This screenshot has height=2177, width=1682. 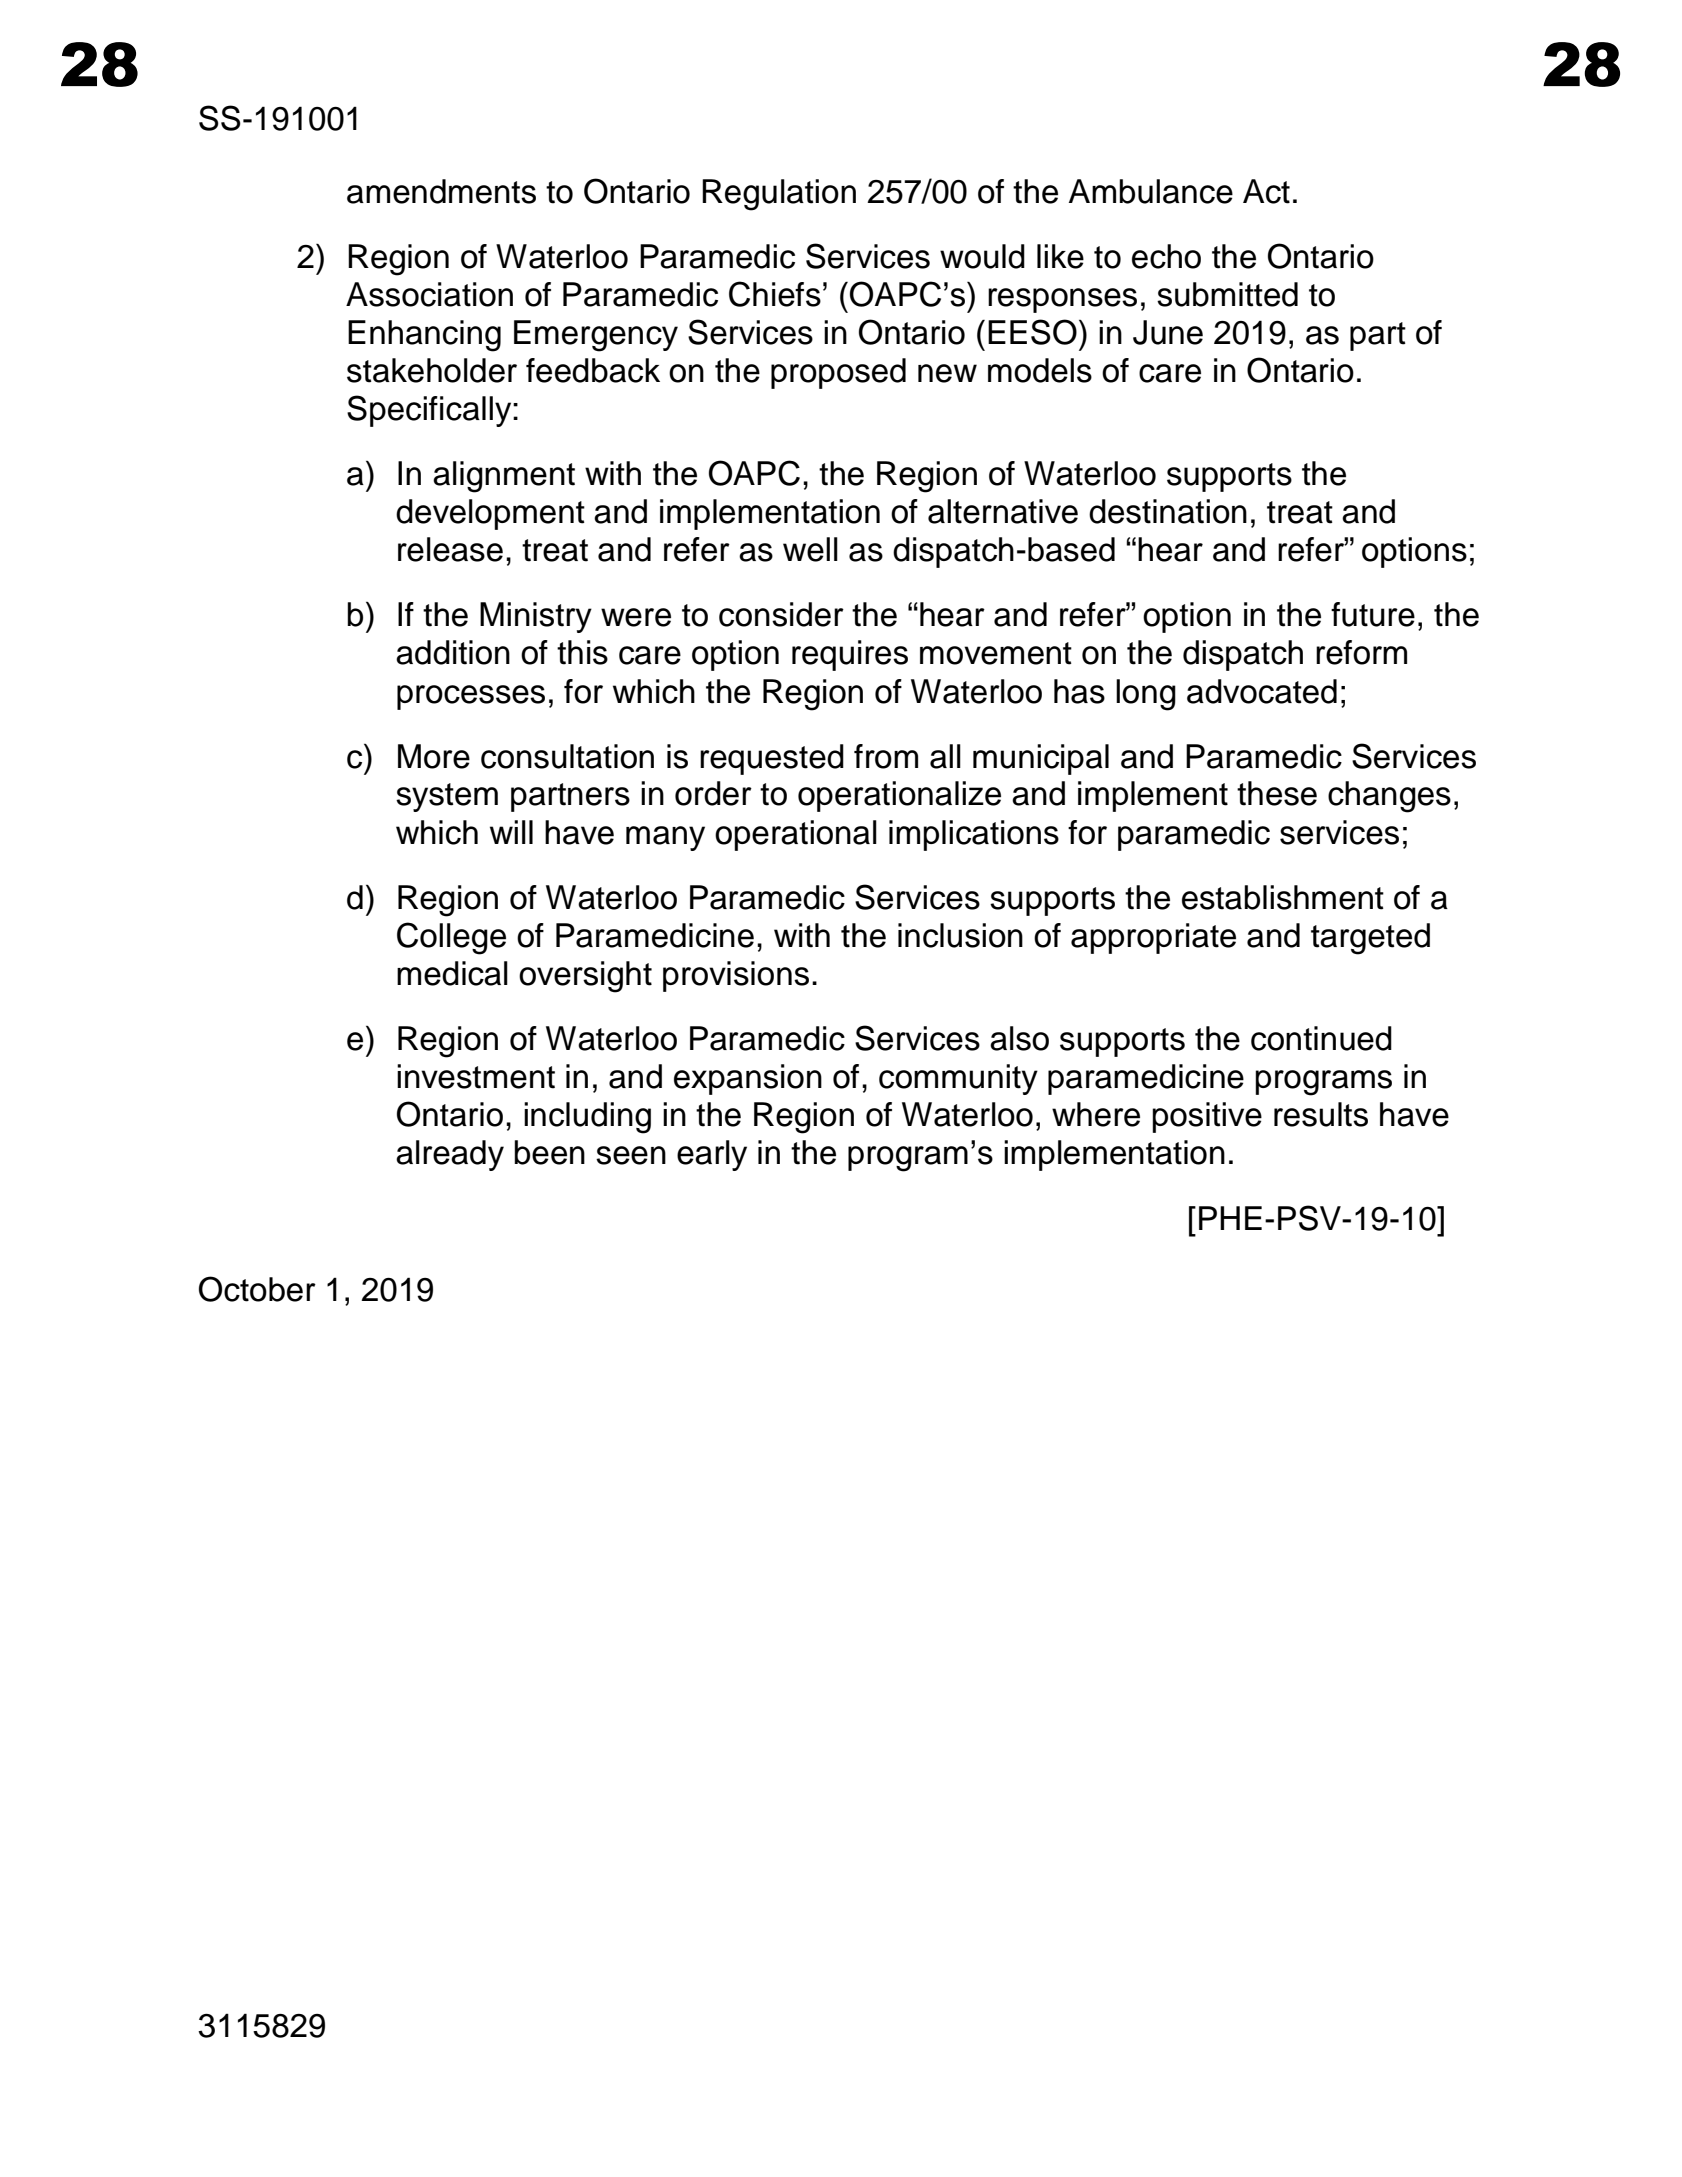 I want to click on positive, so click(x=1207, y=1117).
